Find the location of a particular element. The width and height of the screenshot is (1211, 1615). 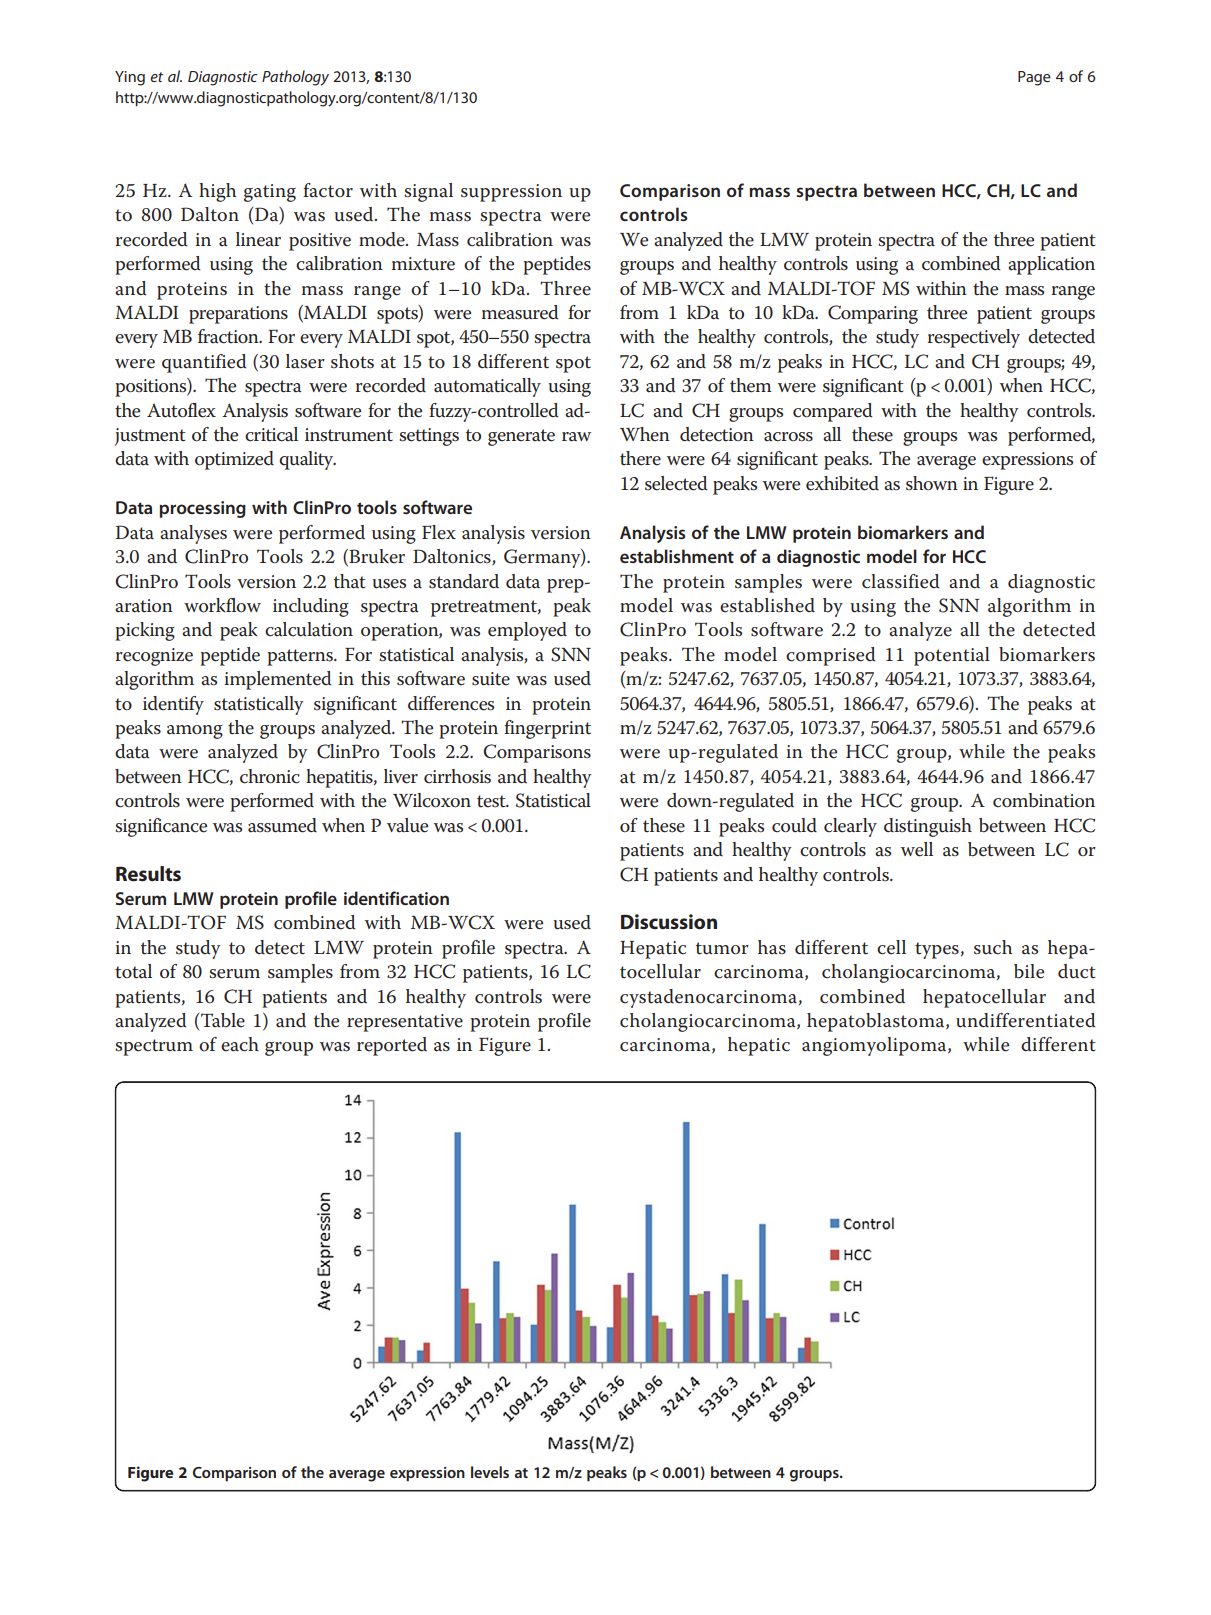

Discussion is located at coordinates (669, 922).
